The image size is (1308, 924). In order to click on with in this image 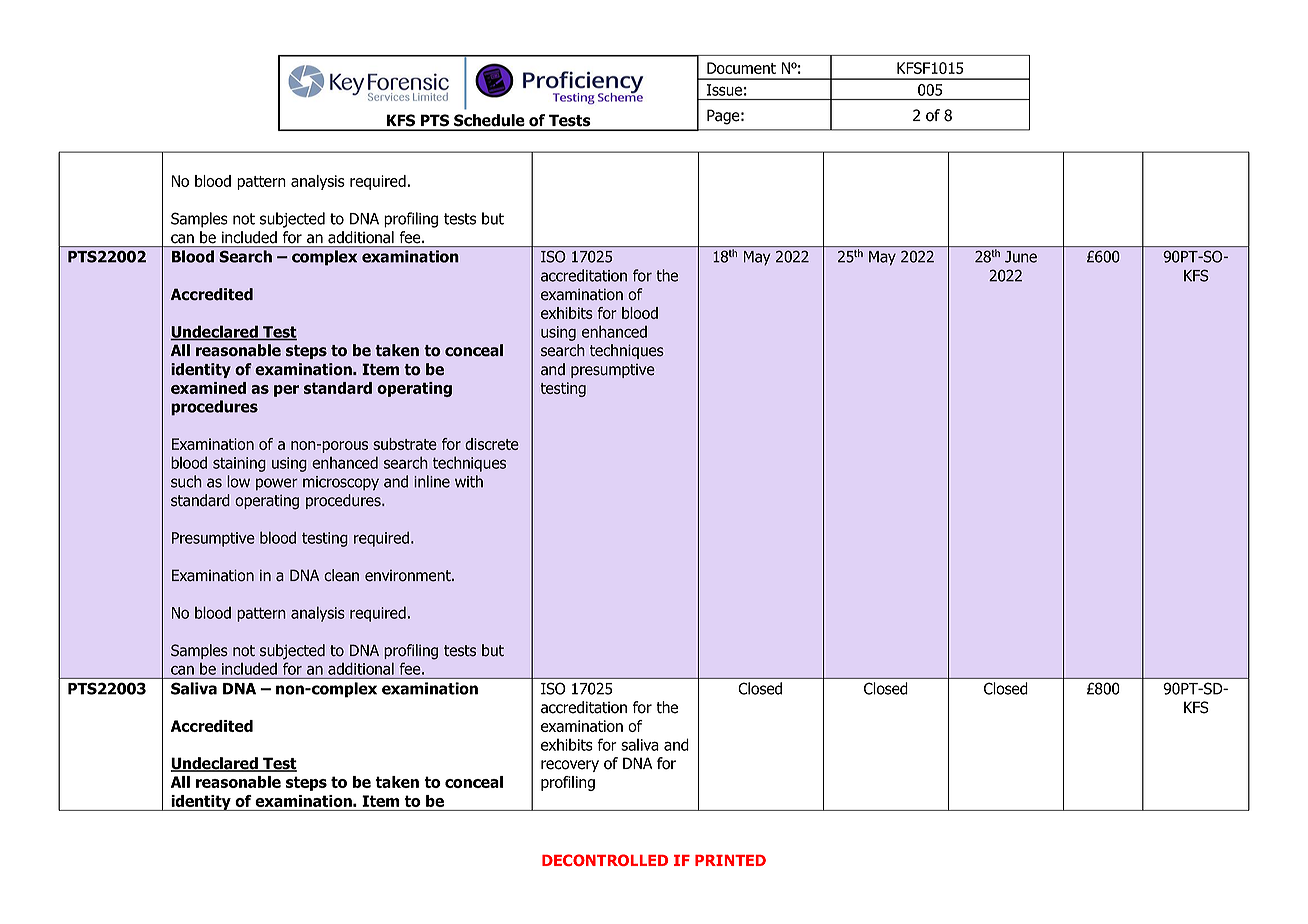, I will do `click(469, 481)`.
